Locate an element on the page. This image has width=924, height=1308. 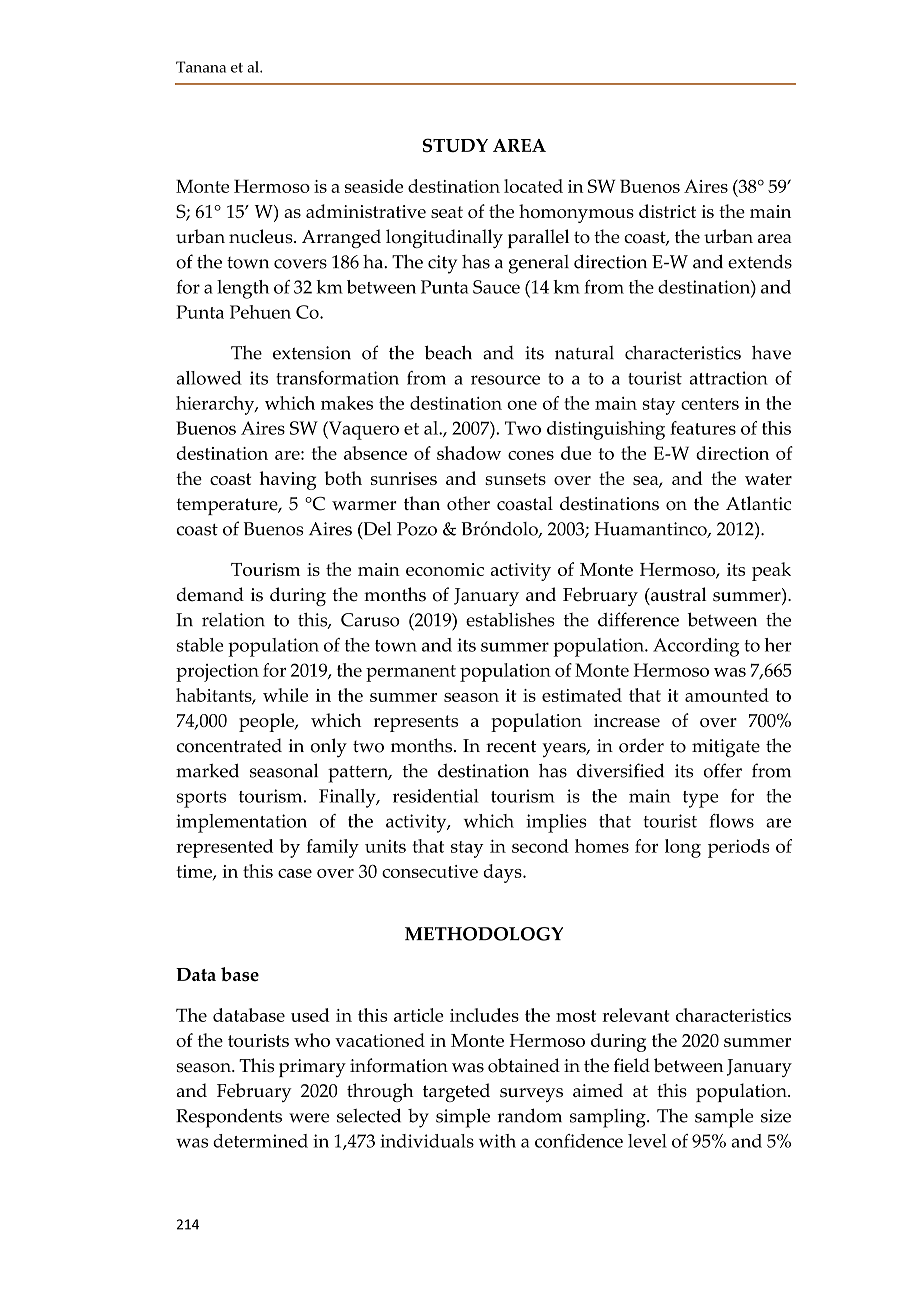
relation is located at coordinates (233, 620).
